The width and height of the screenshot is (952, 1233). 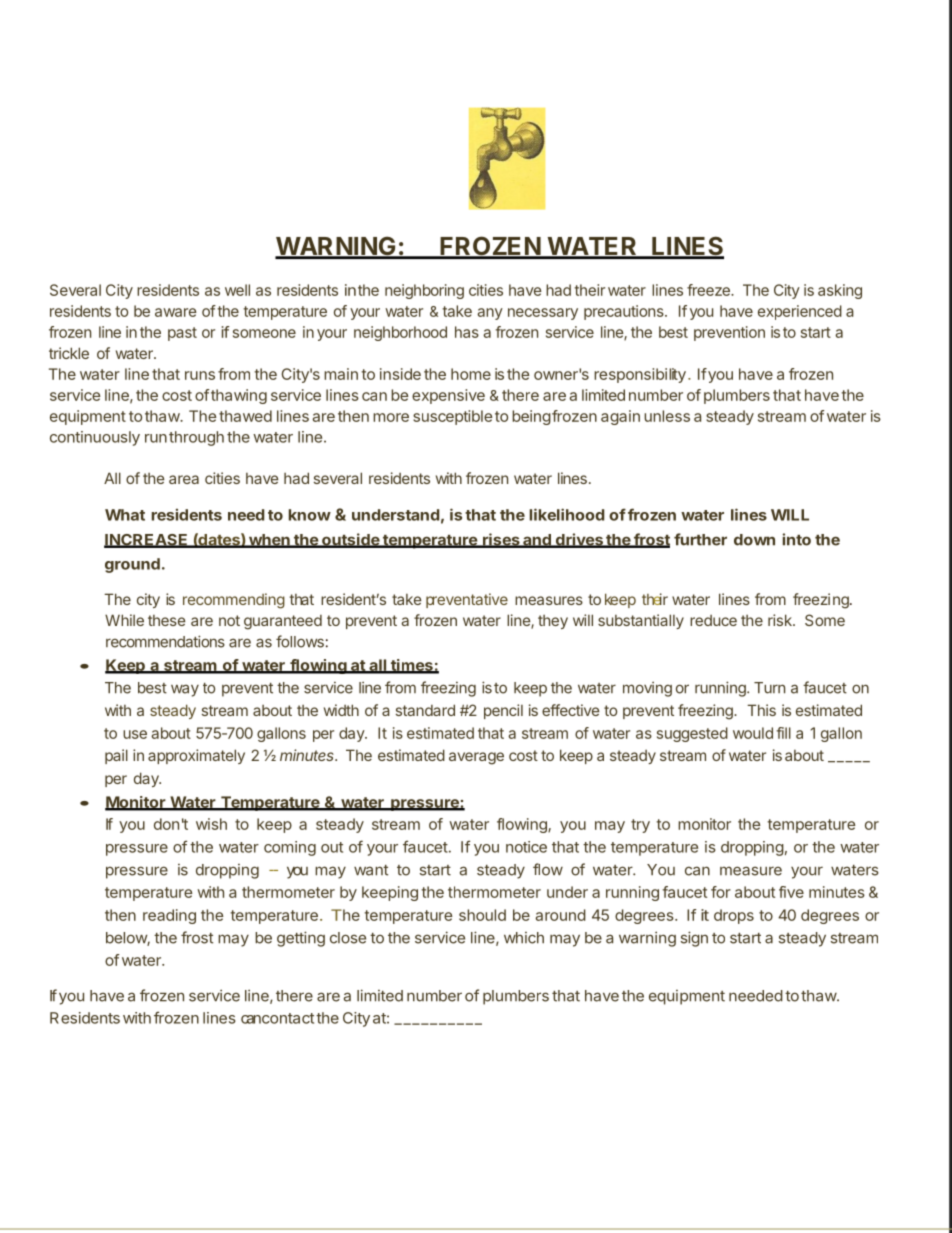 What do you see at coordinates (490, 314) in the screenshot?
I see `any` at bounding box center [490, 314].
